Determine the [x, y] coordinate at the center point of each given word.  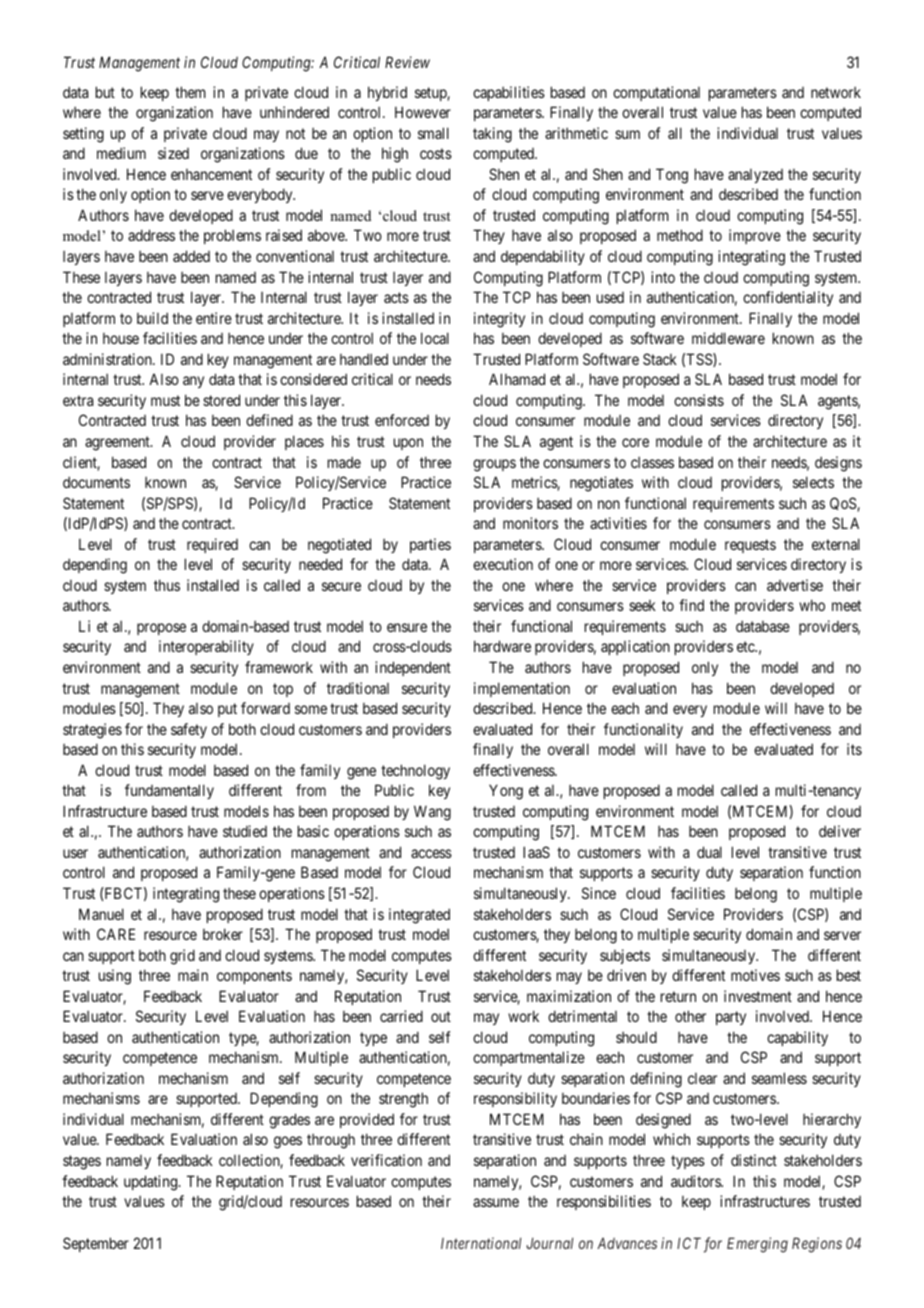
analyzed [755, 176]
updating [152, 1183]
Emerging [757, 1245]
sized [173, 153]
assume [496, 1202]
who [812, 605]
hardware [502, 646]
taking [492, 135]
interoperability [206, 647]
